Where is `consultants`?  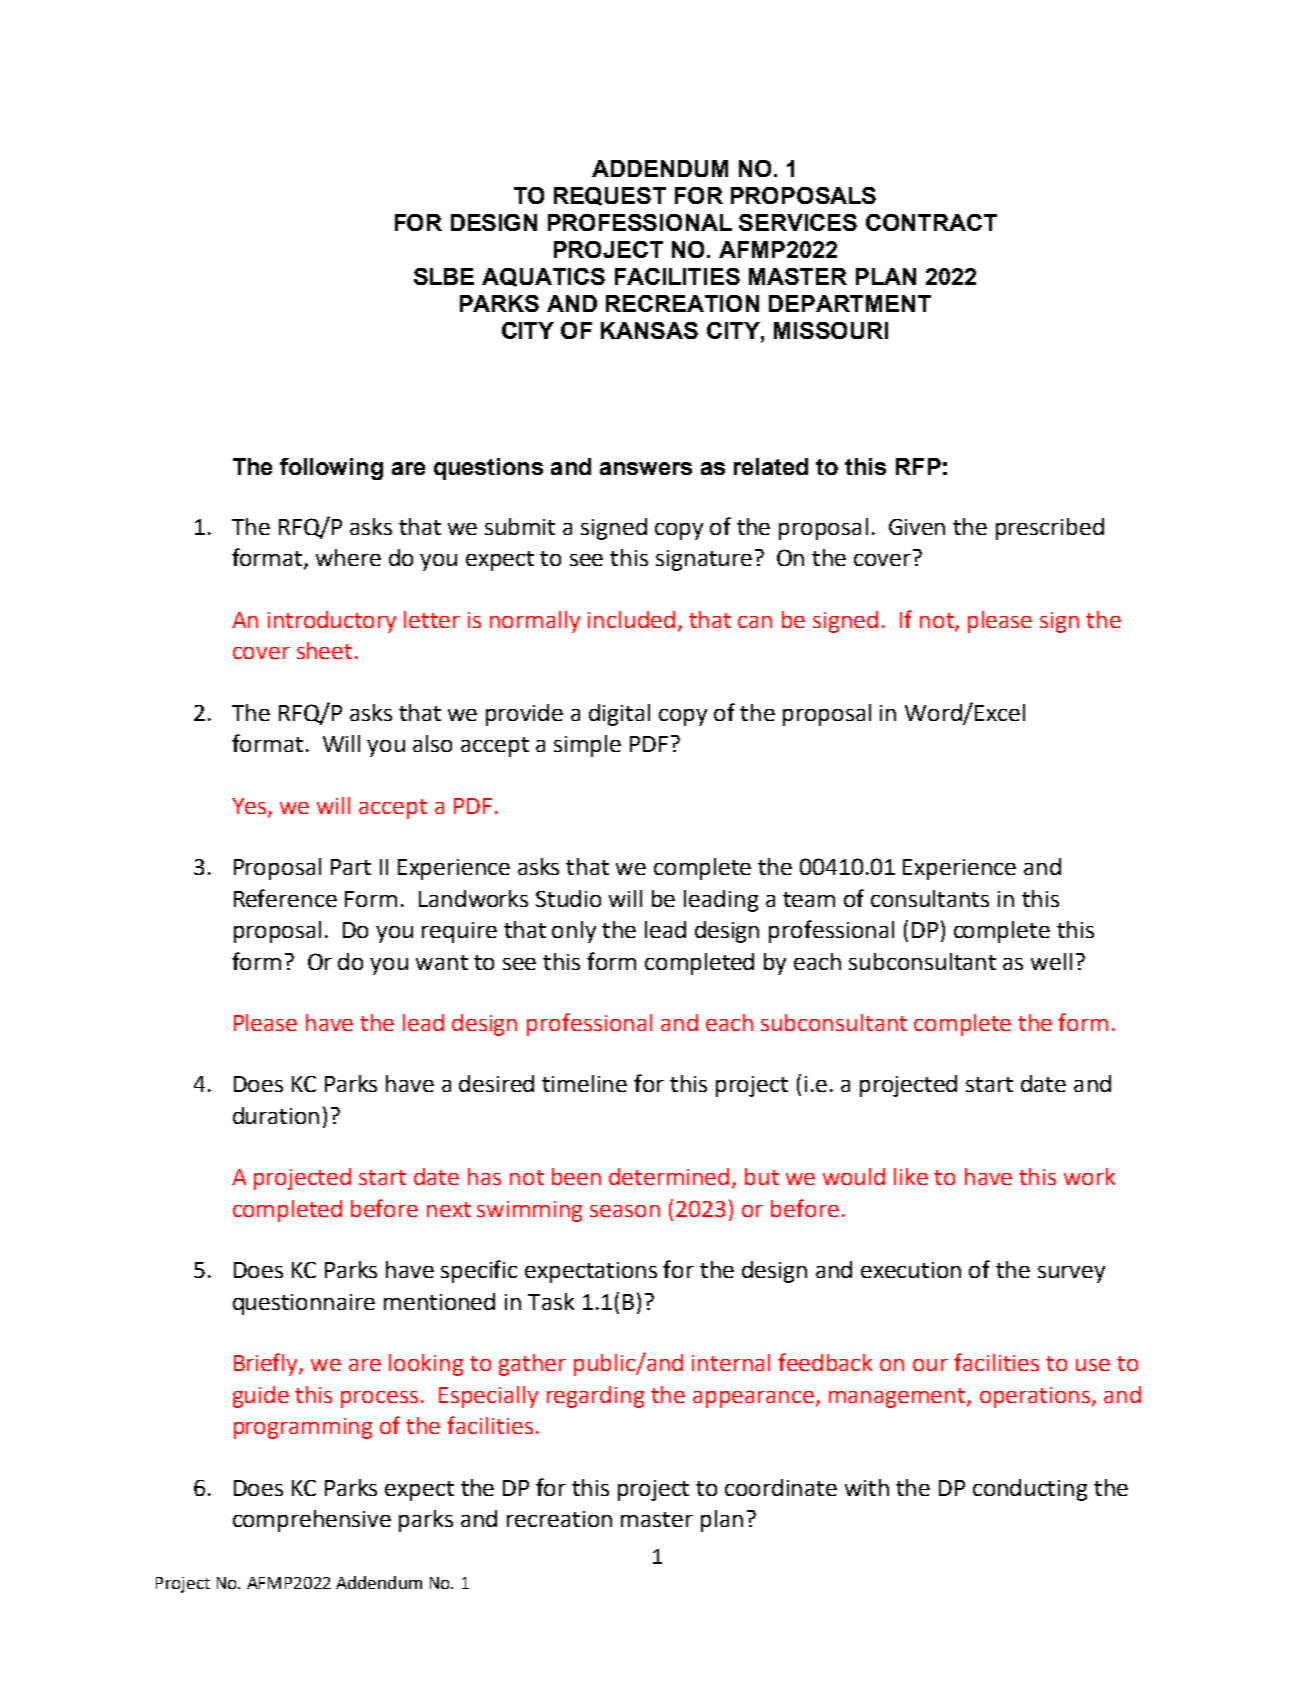 consultants is located at coordinates (930, 898).
